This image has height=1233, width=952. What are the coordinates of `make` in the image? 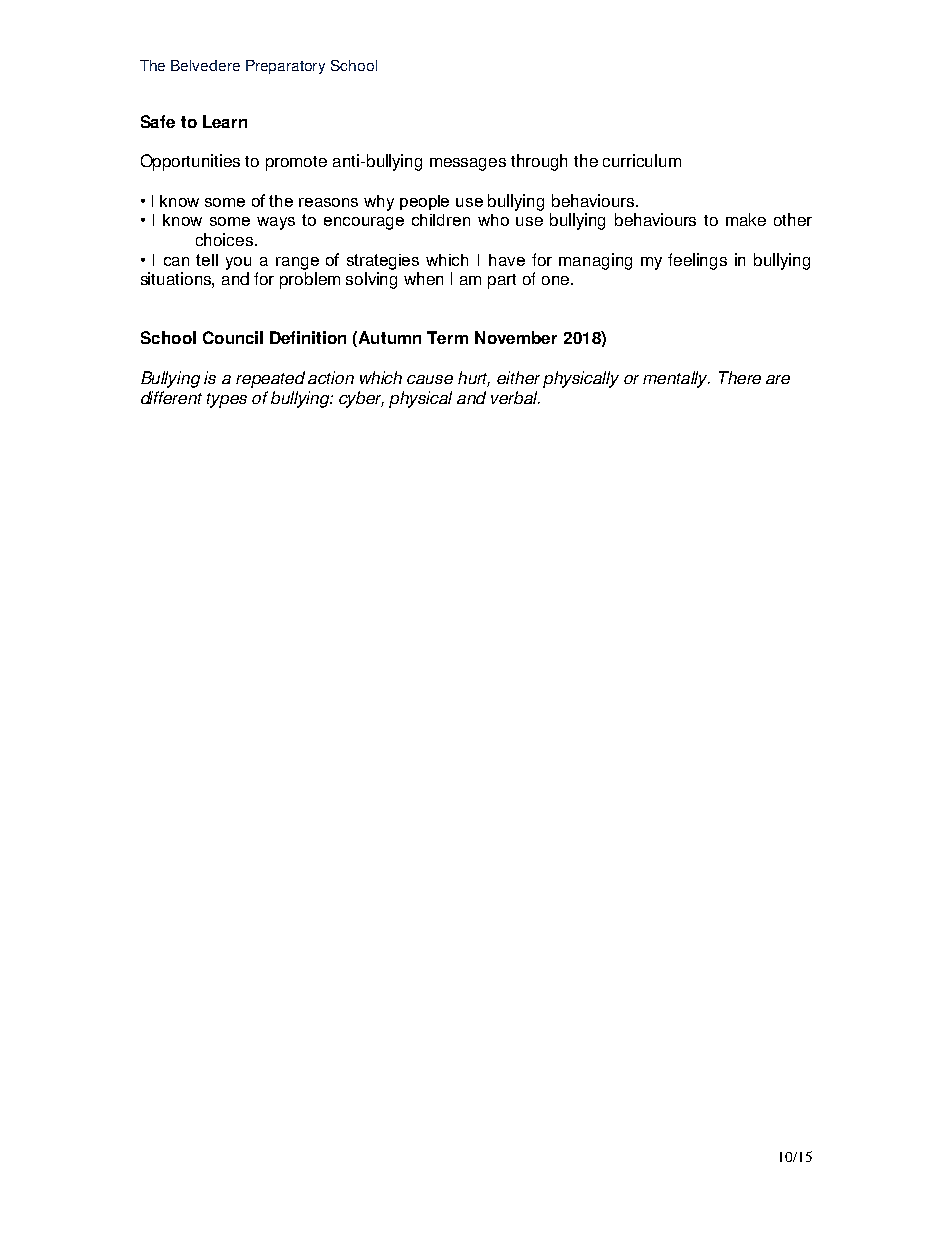 It's located at (746, 219).
